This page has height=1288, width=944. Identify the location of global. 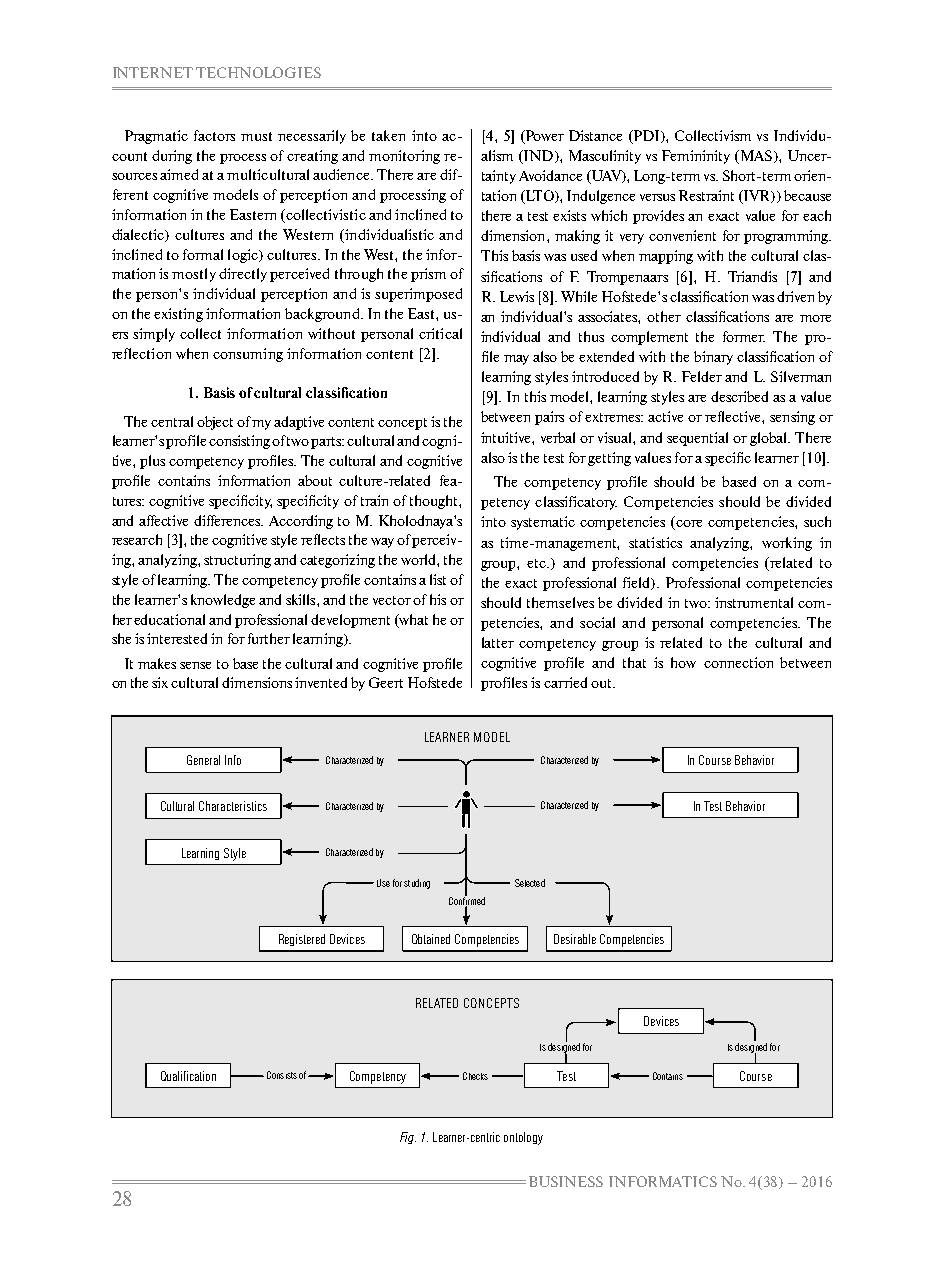
(770, 439).
